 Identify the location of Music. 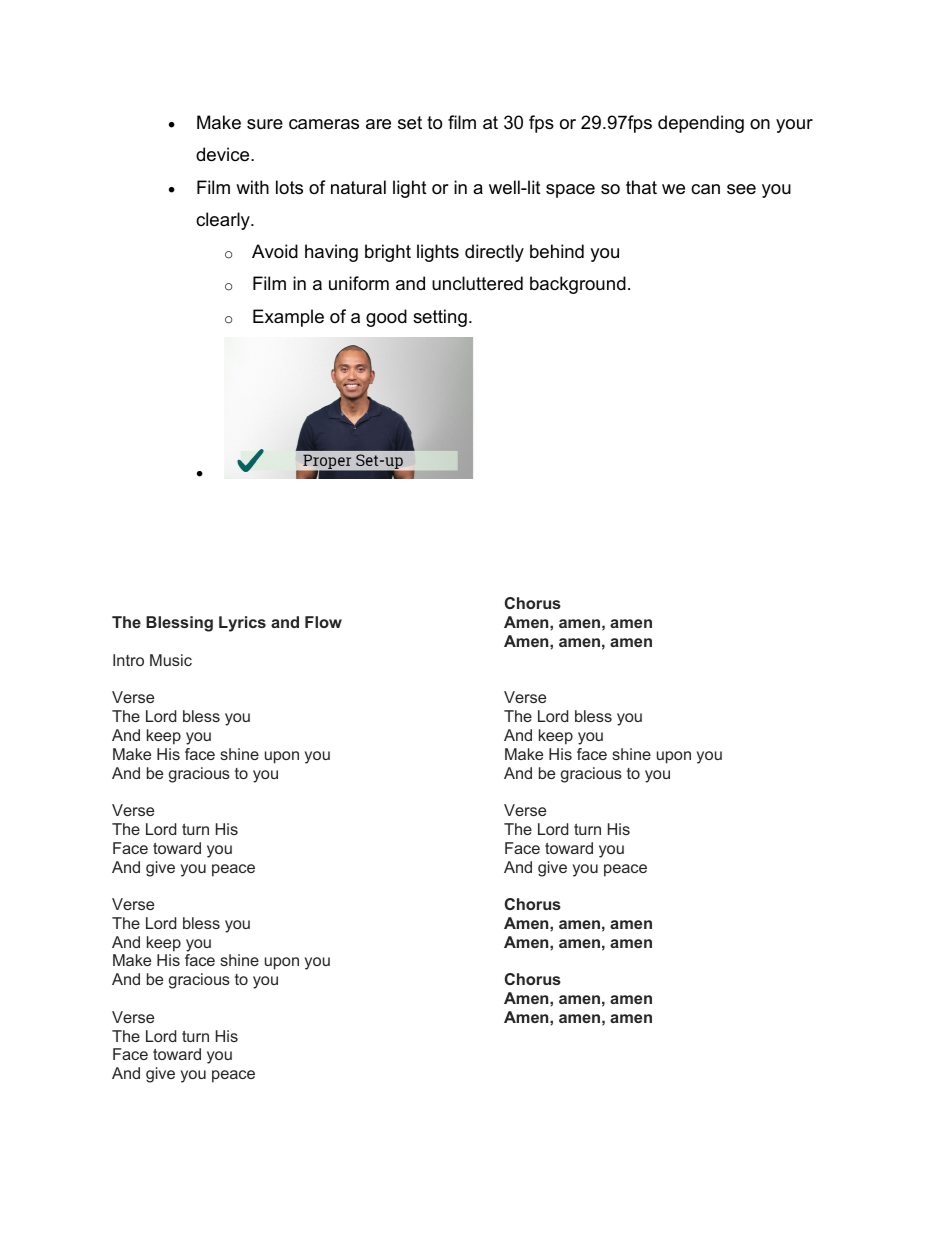
(171, 660).
